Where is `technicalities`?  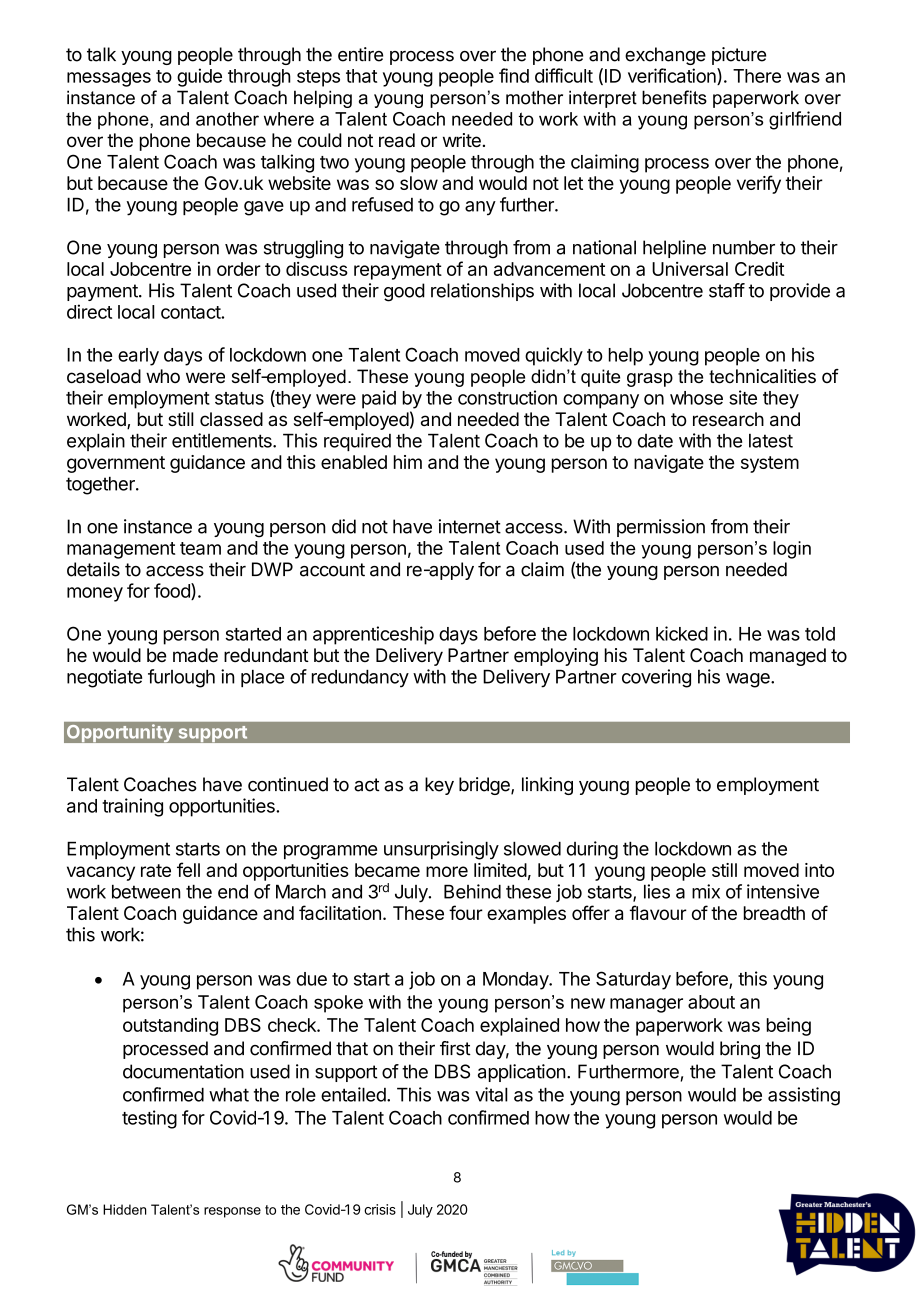
technicalities is located at coordinates (762, 376).
